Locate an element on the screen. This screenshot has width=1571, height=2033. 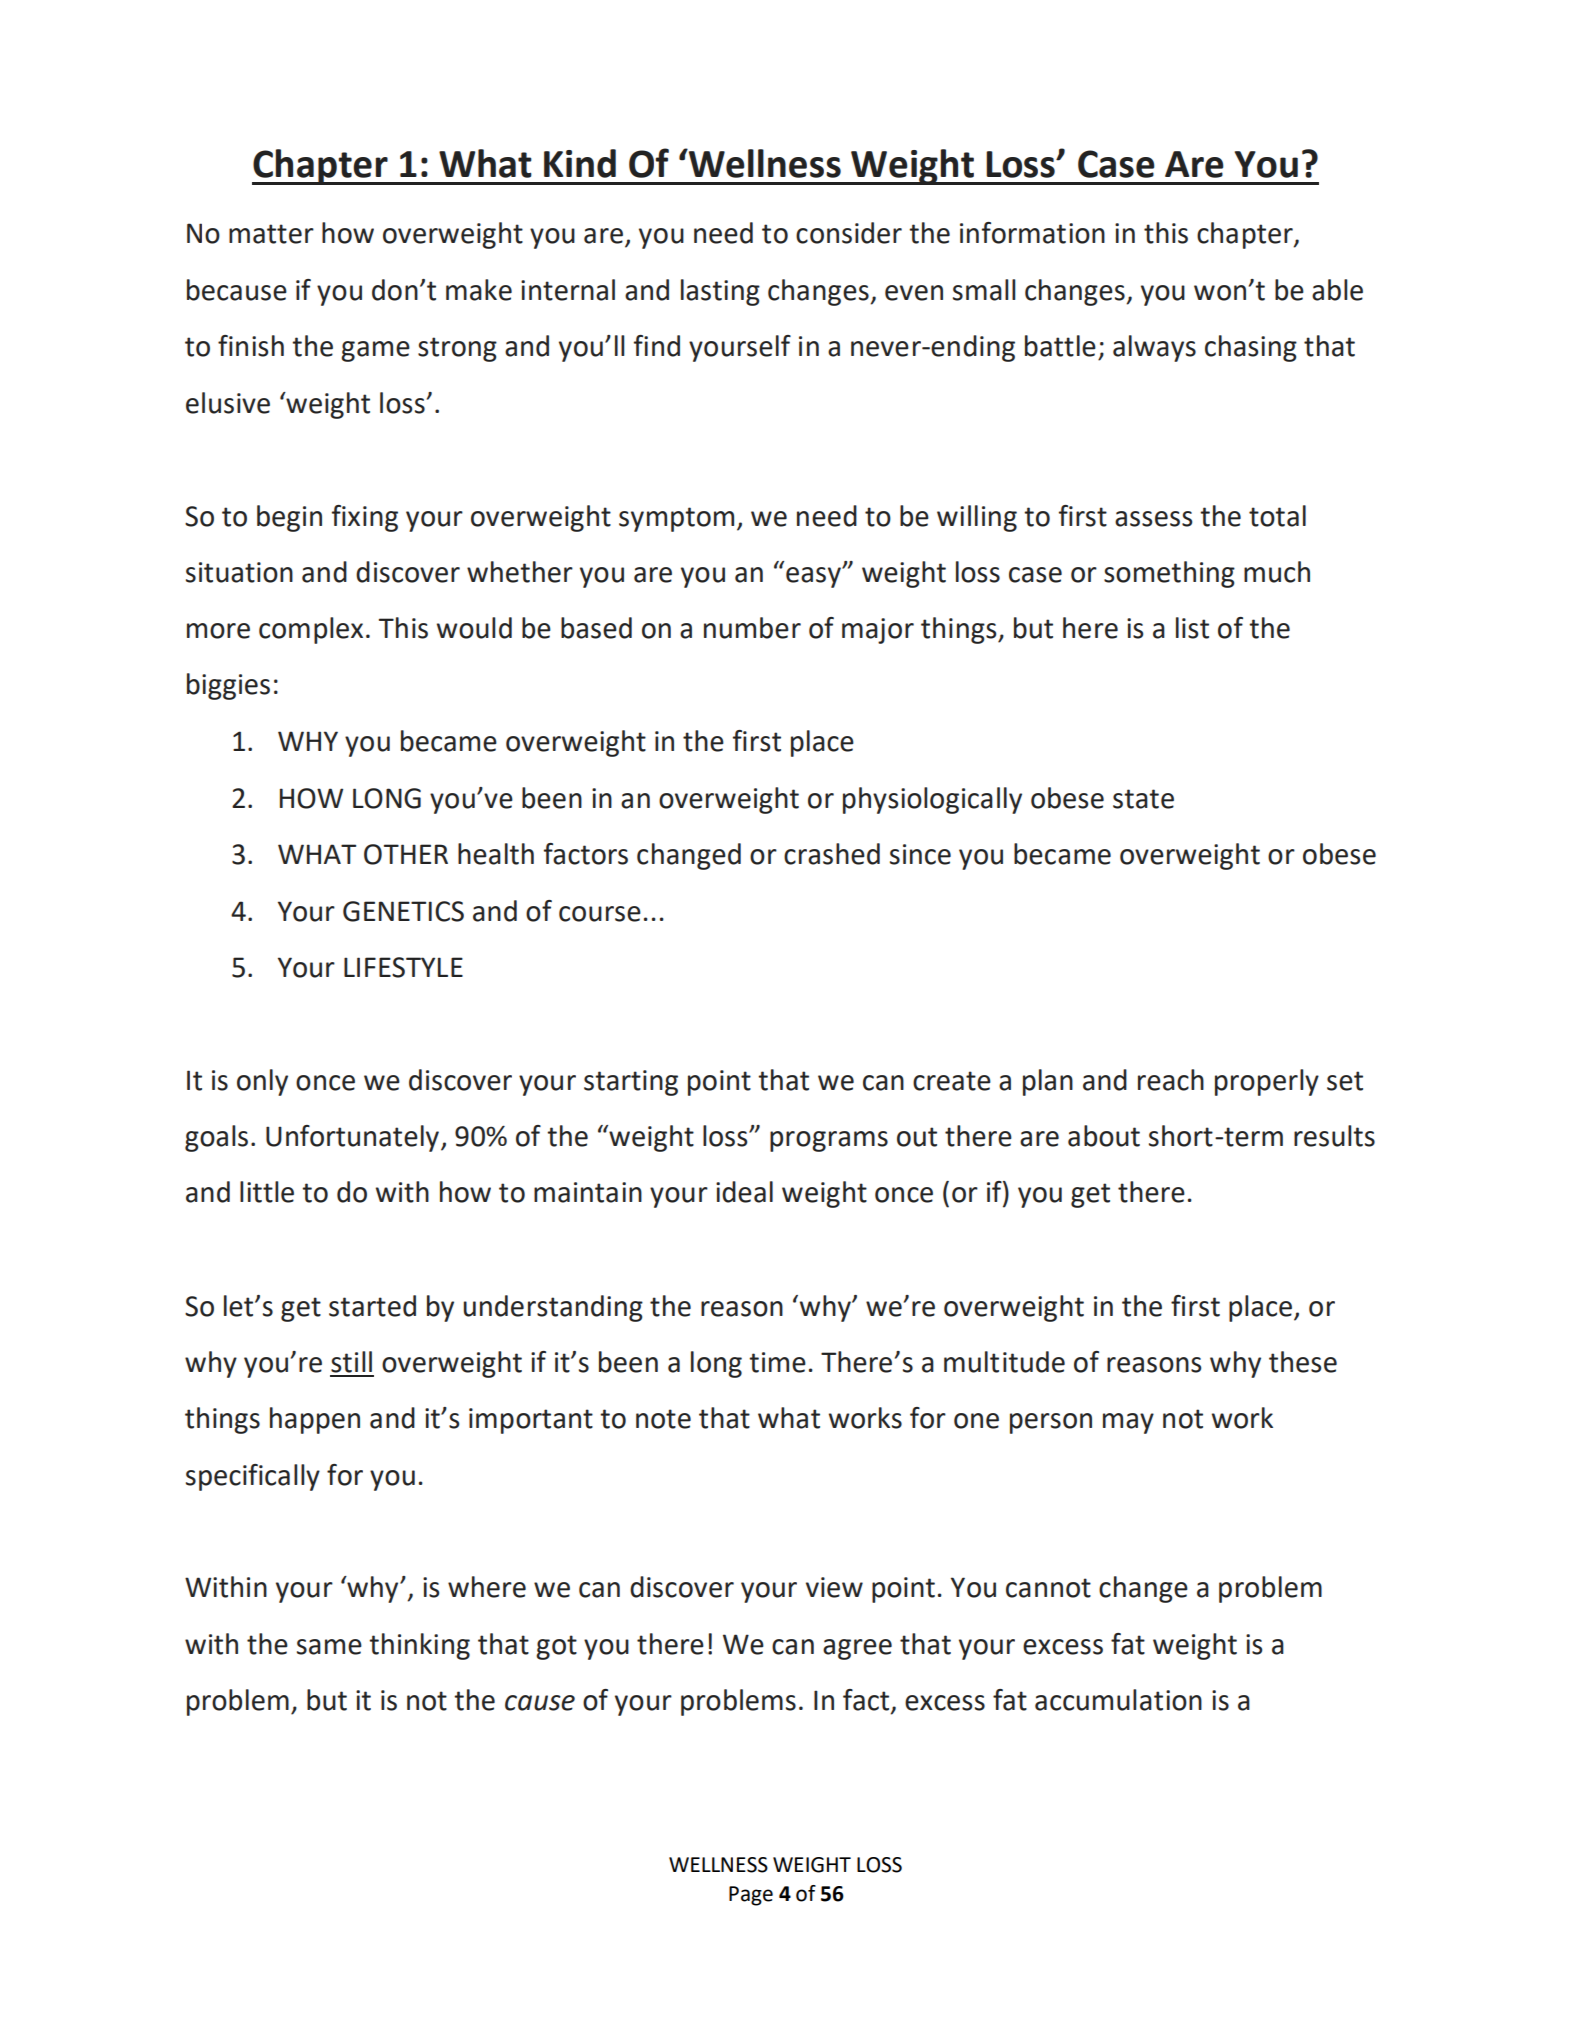
list is located at coordinates (1192, 628).
